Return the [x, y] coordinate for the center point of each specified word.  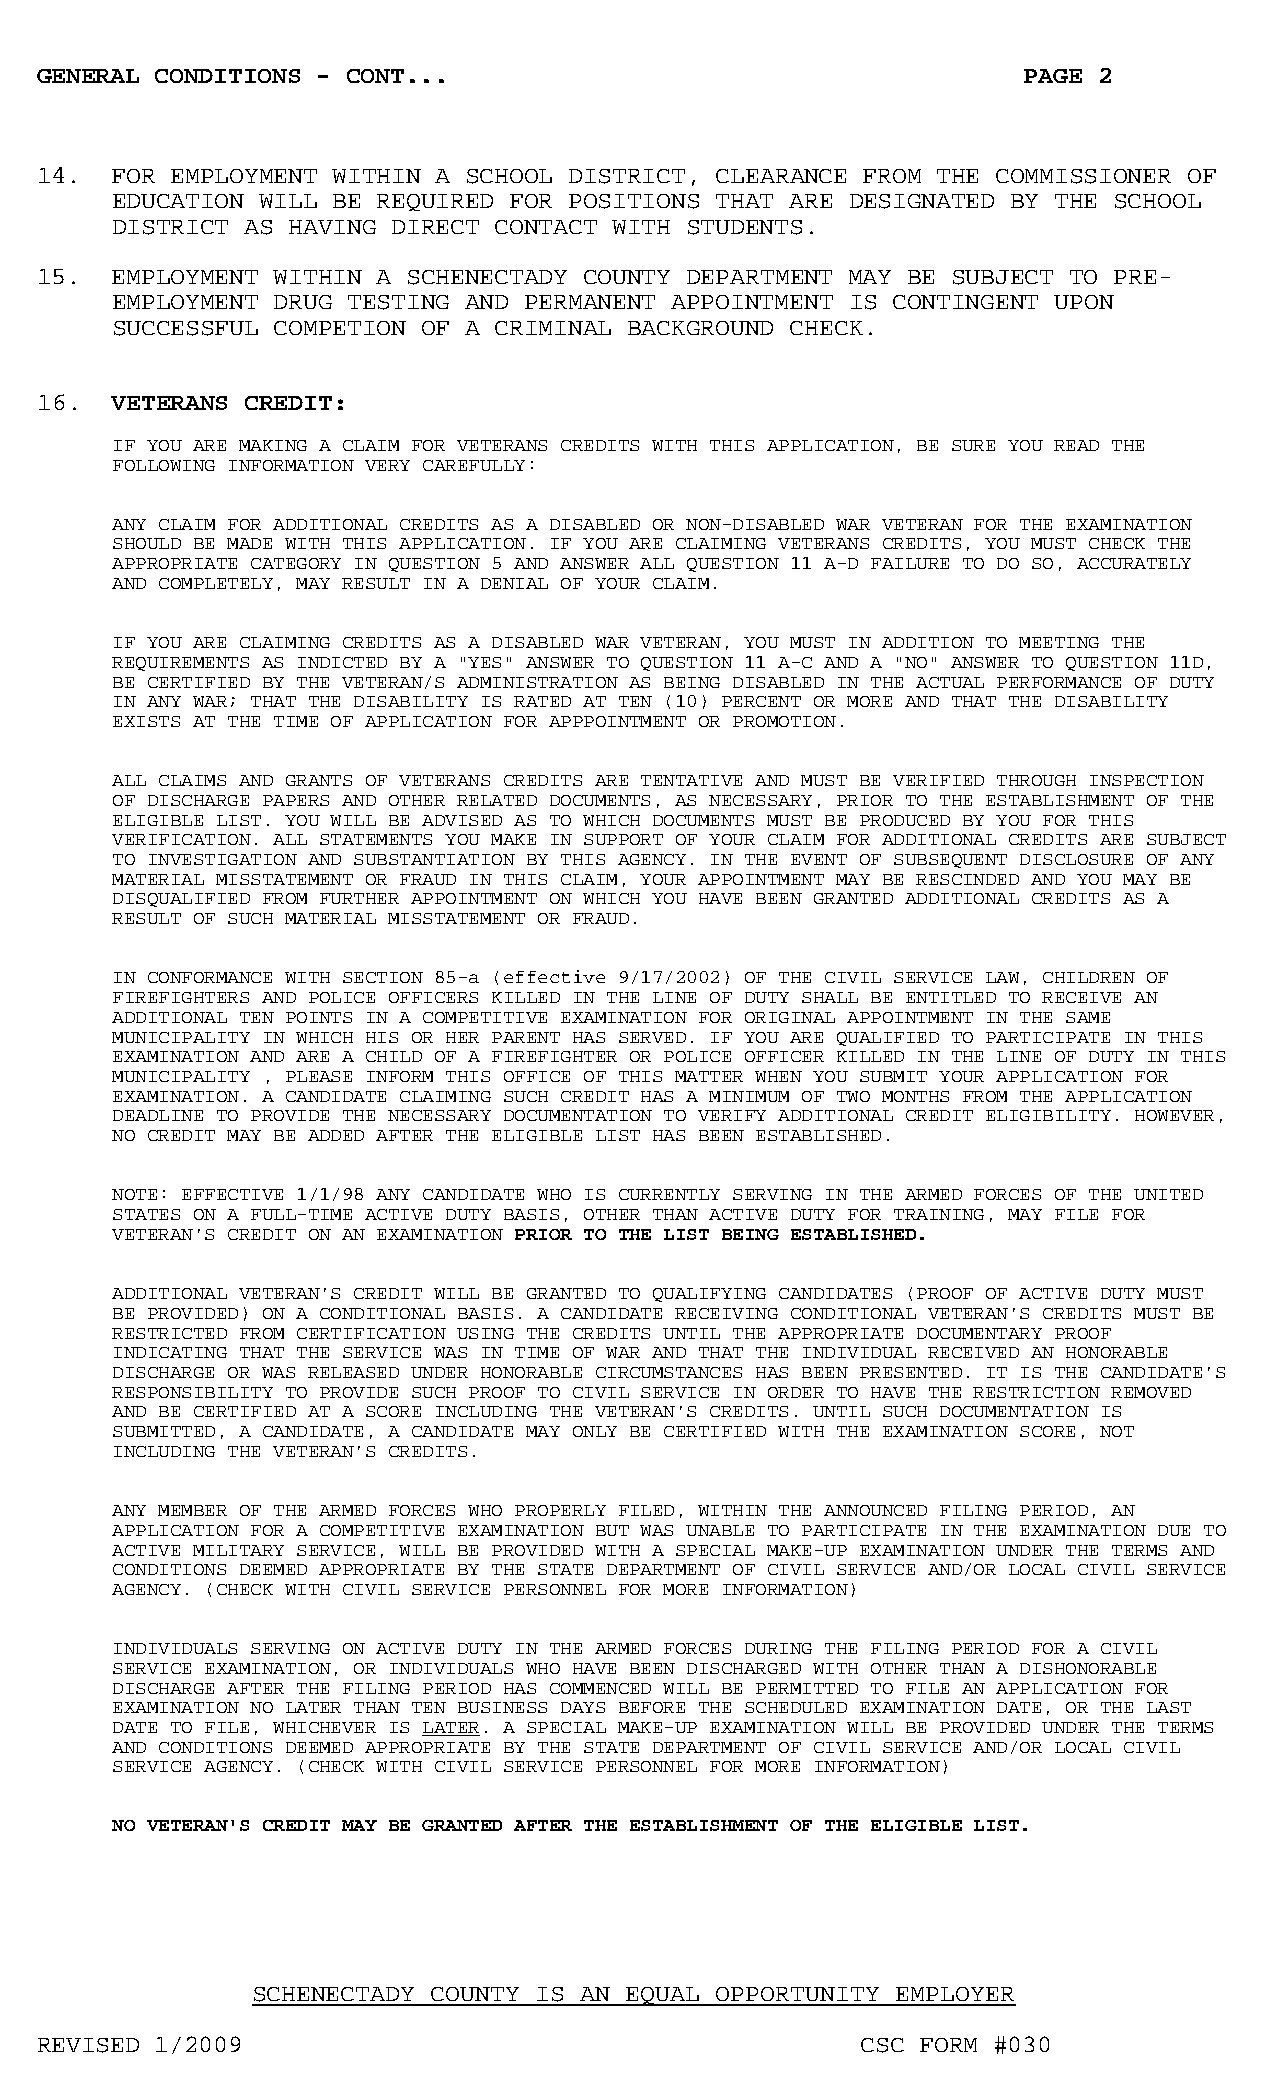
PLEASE [319, 1076]
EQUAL [663, 1996]
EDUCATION [178, 201]
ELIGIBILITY [1048, 1115]
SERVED [652, 1037]
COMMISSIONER [1083, 176]
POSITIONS [634, 201]
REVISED [88, 2045]
